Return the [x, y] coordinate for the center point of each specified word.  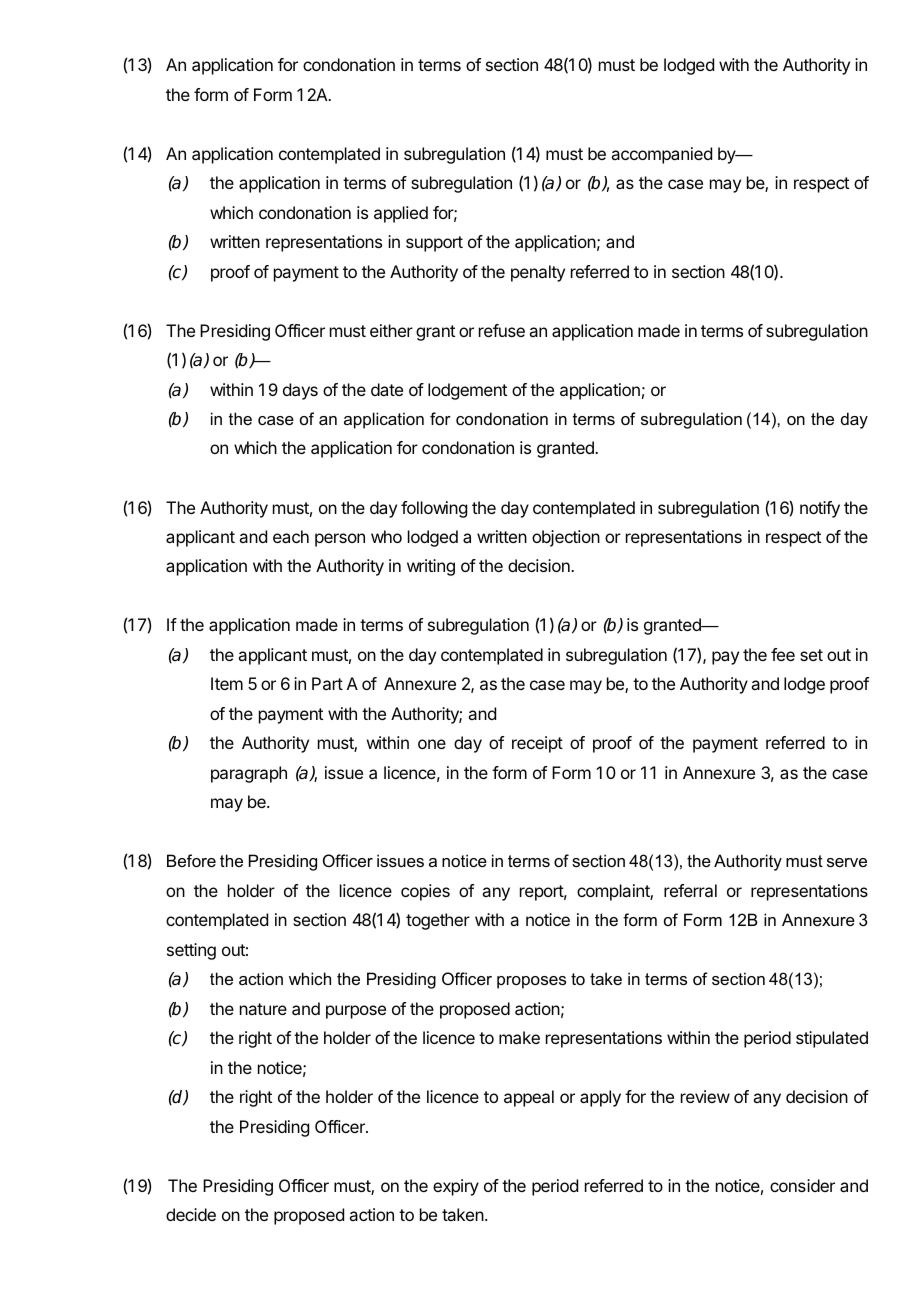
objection [566, 538]
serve [847, 862]
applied [401, 214]
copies [425, 892]
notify [820, 509]
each [291, 536]
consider [802, 1185]
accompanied [661, 155]
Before [191, 860]
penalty [538, 273]
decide [191, 1214]
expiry [456, 1187]
